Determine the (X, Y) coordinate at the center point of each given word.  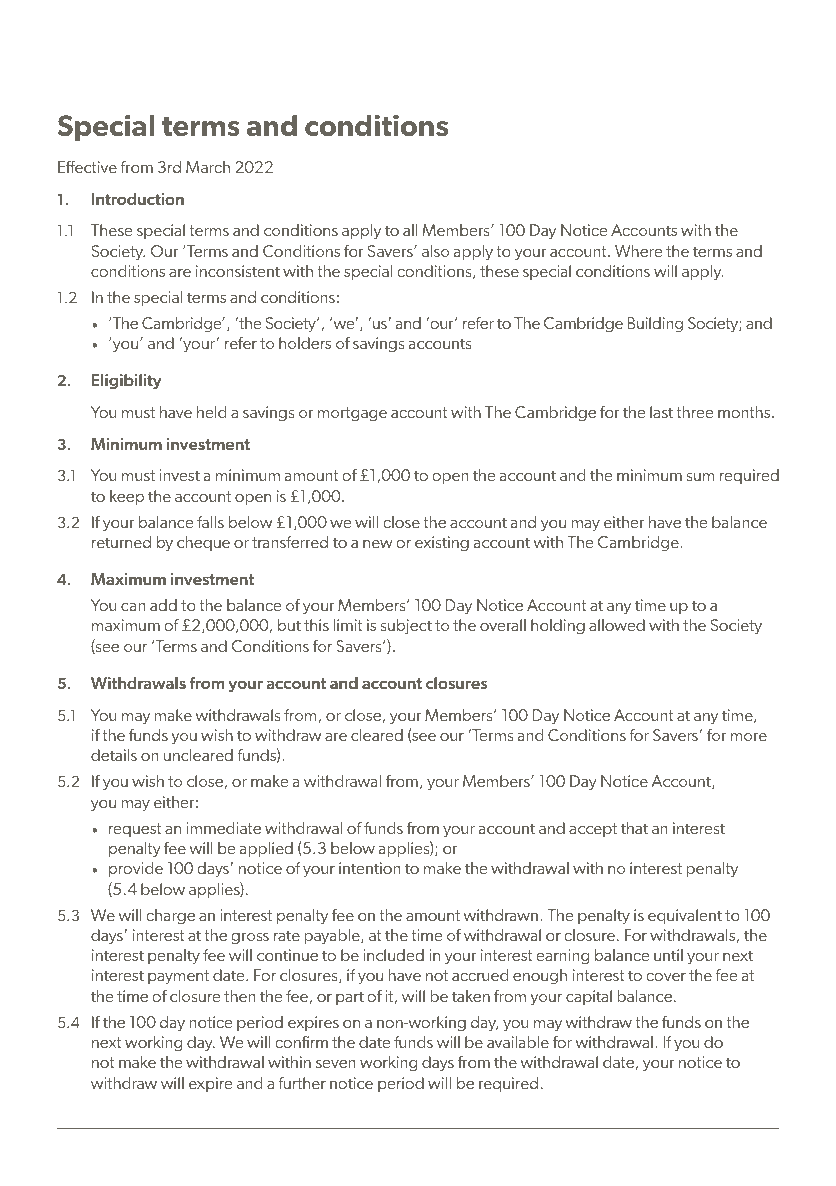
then (240, 996)
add (163, 605)
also (435, 251)
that (634, 828)
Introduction (138, 199)
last (661, 412)
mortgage (352, 414)
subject (406, 627)
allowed (617, 625)
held (211, 412)
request (135, 830)
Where (639, 251)
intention (370, 868)
